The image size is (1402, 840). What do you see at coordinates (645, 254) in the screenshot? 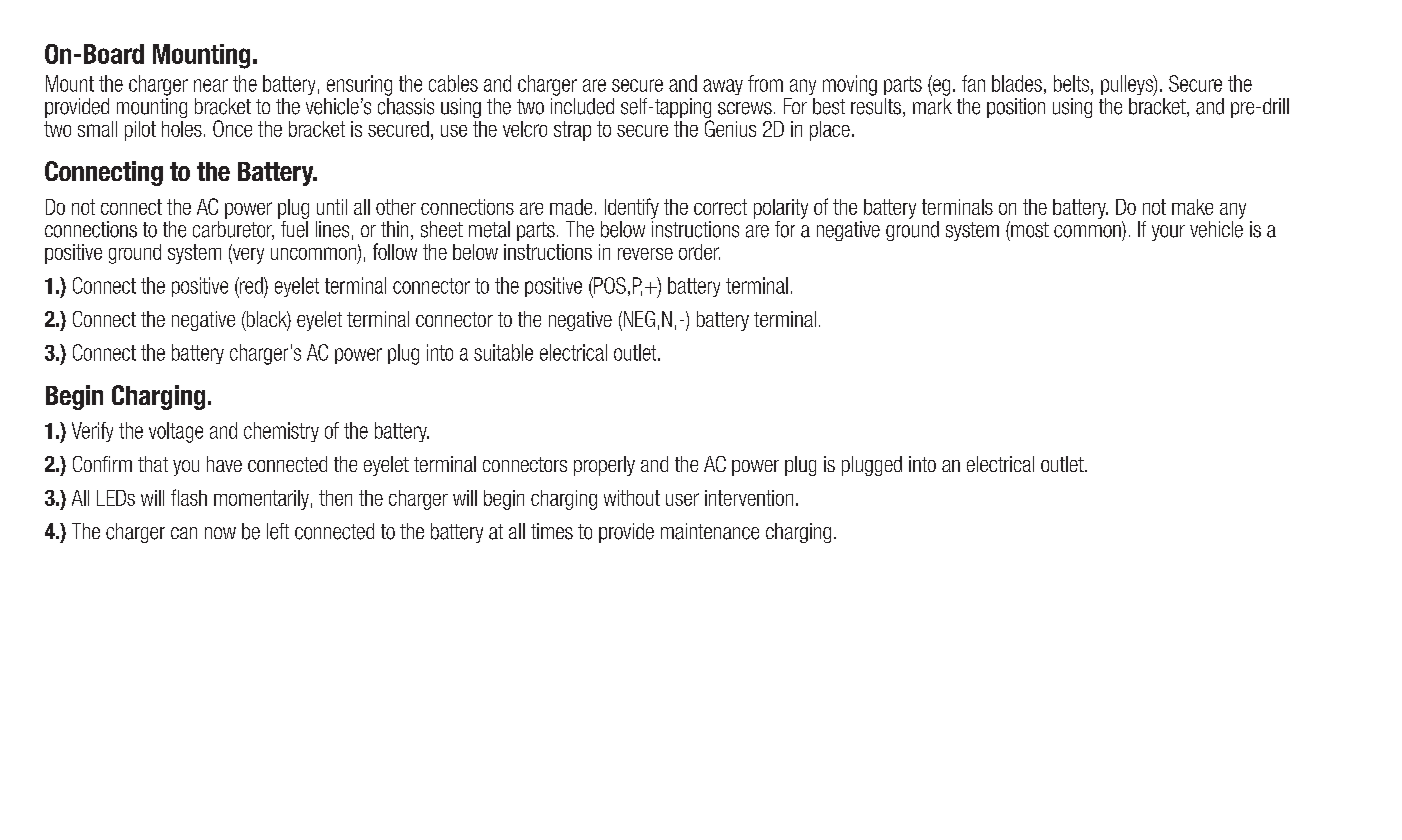
I see `reverse` at bounding box center [645, 254].
